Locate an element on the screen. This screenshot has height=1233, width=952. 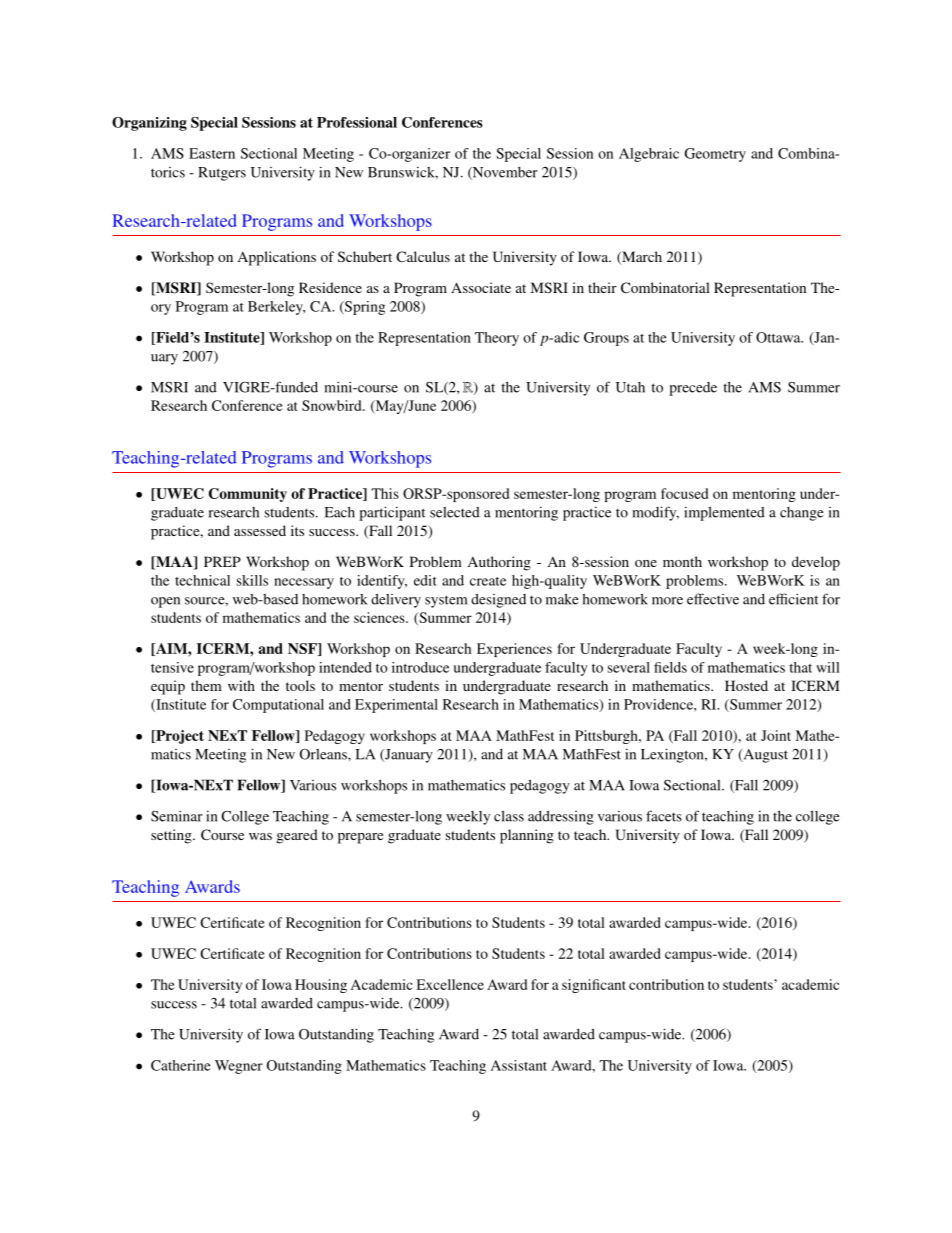
was is located at coordinates (260, 836).
